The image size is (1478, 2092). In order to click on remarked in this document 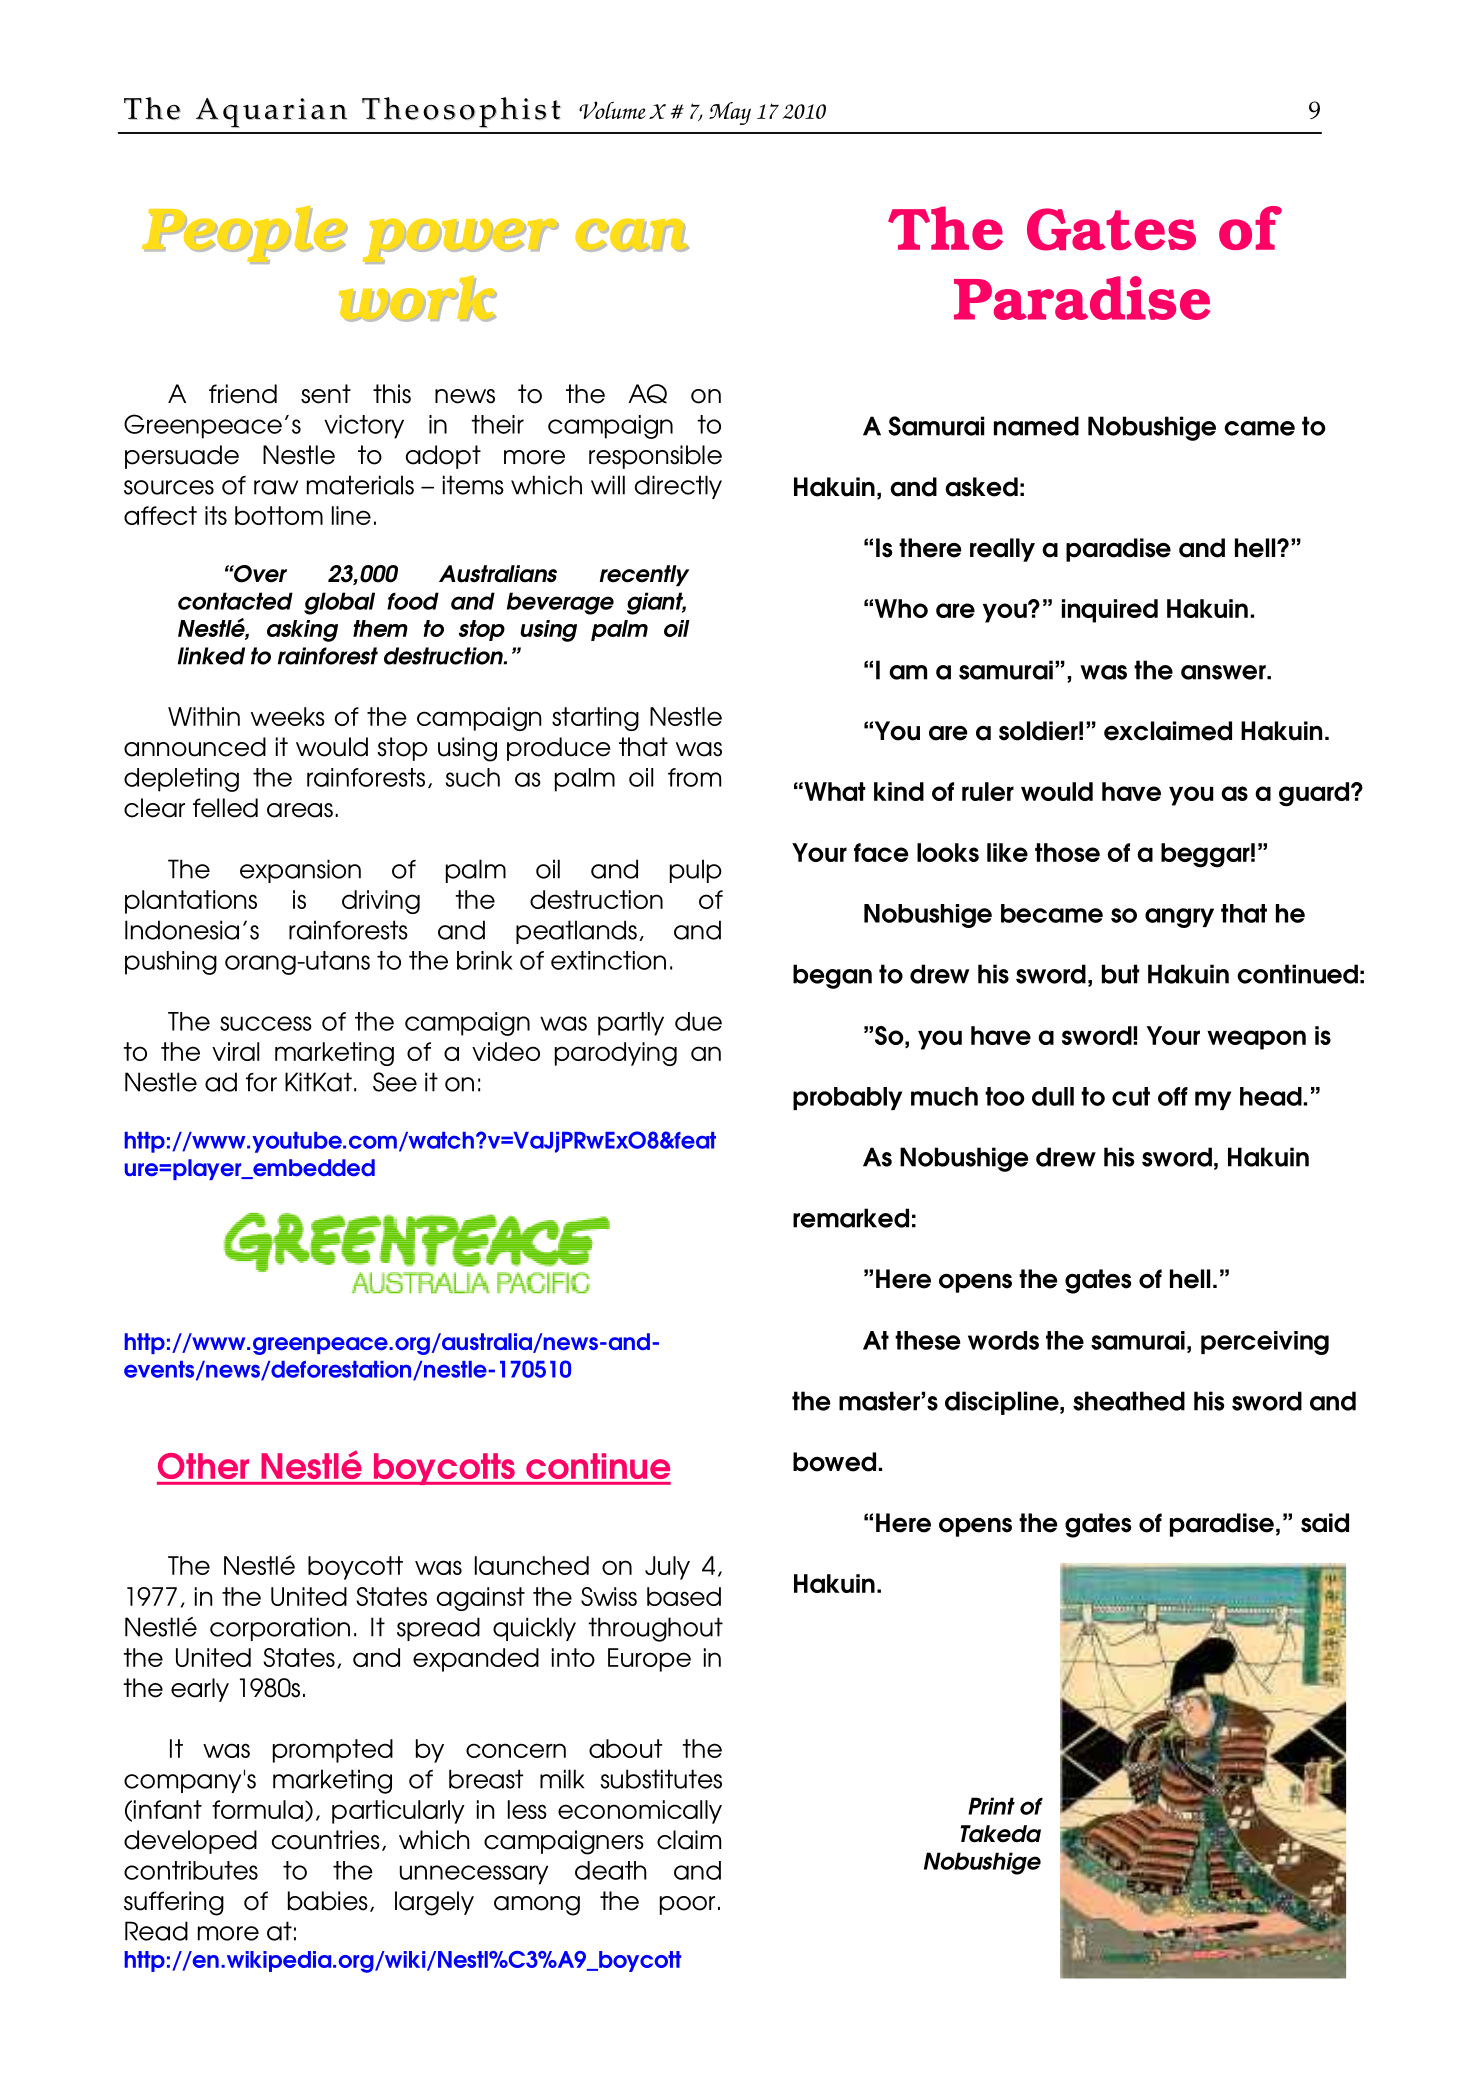, I will do `click(851, 1218)`.
